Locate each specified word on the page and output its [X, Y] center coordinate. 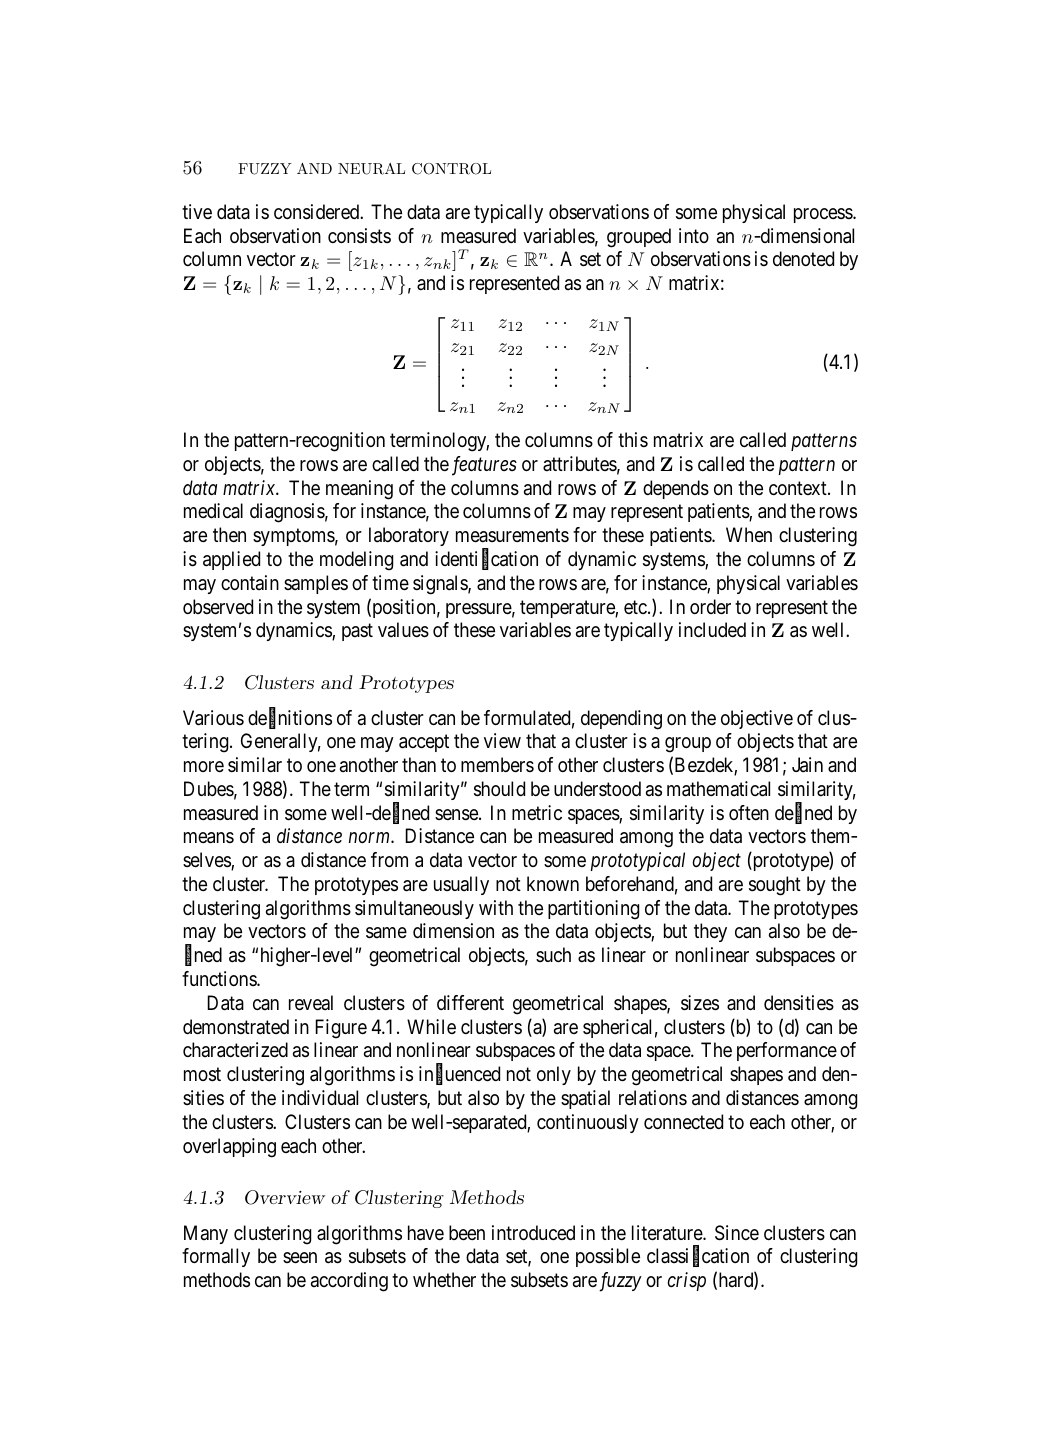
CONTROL [451, 169]
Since [737, 1233]
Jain [807, 765]
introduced [533, 1232]
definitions [290, 718]
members [497, 765]
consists [359, 236]
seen [300, 1258]
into [694, 235]
